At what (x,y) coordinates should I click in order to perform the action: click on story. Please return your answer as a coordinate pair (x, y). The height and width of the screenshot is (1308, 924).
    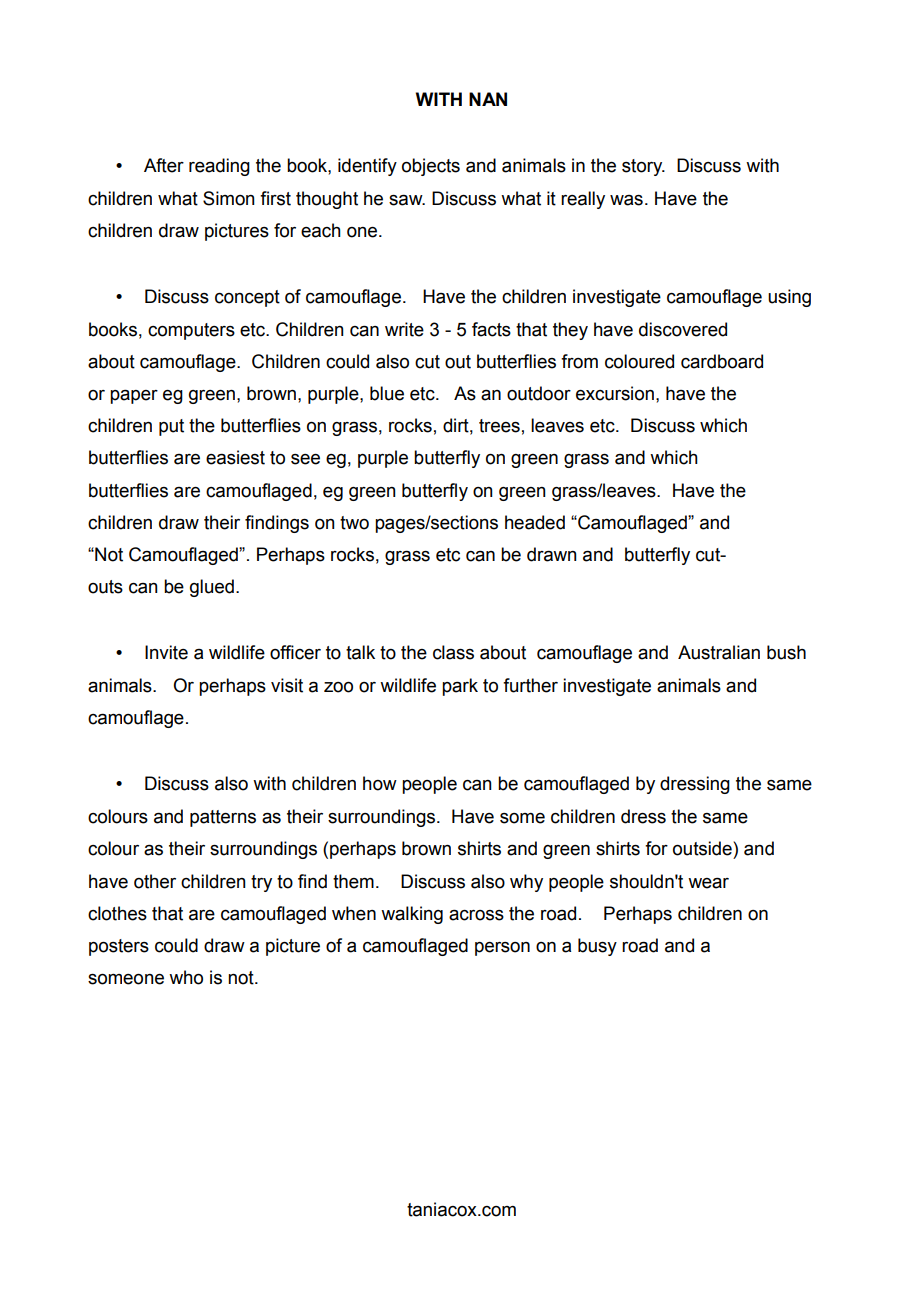
    Looking at the image, I should click on (643, 167).
